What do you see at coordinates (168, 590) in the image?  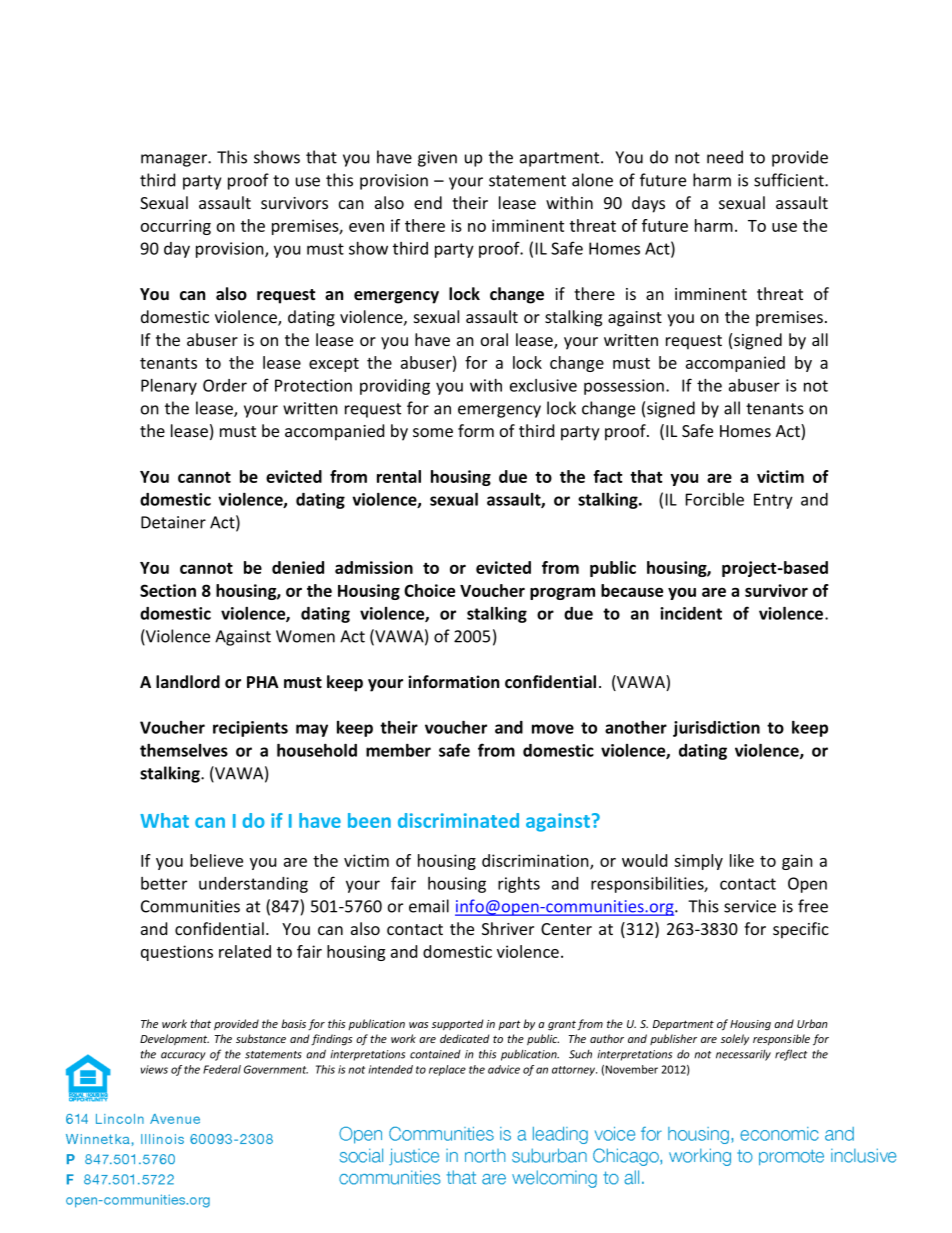 I see `Section` at bounding box center [168, 590].
